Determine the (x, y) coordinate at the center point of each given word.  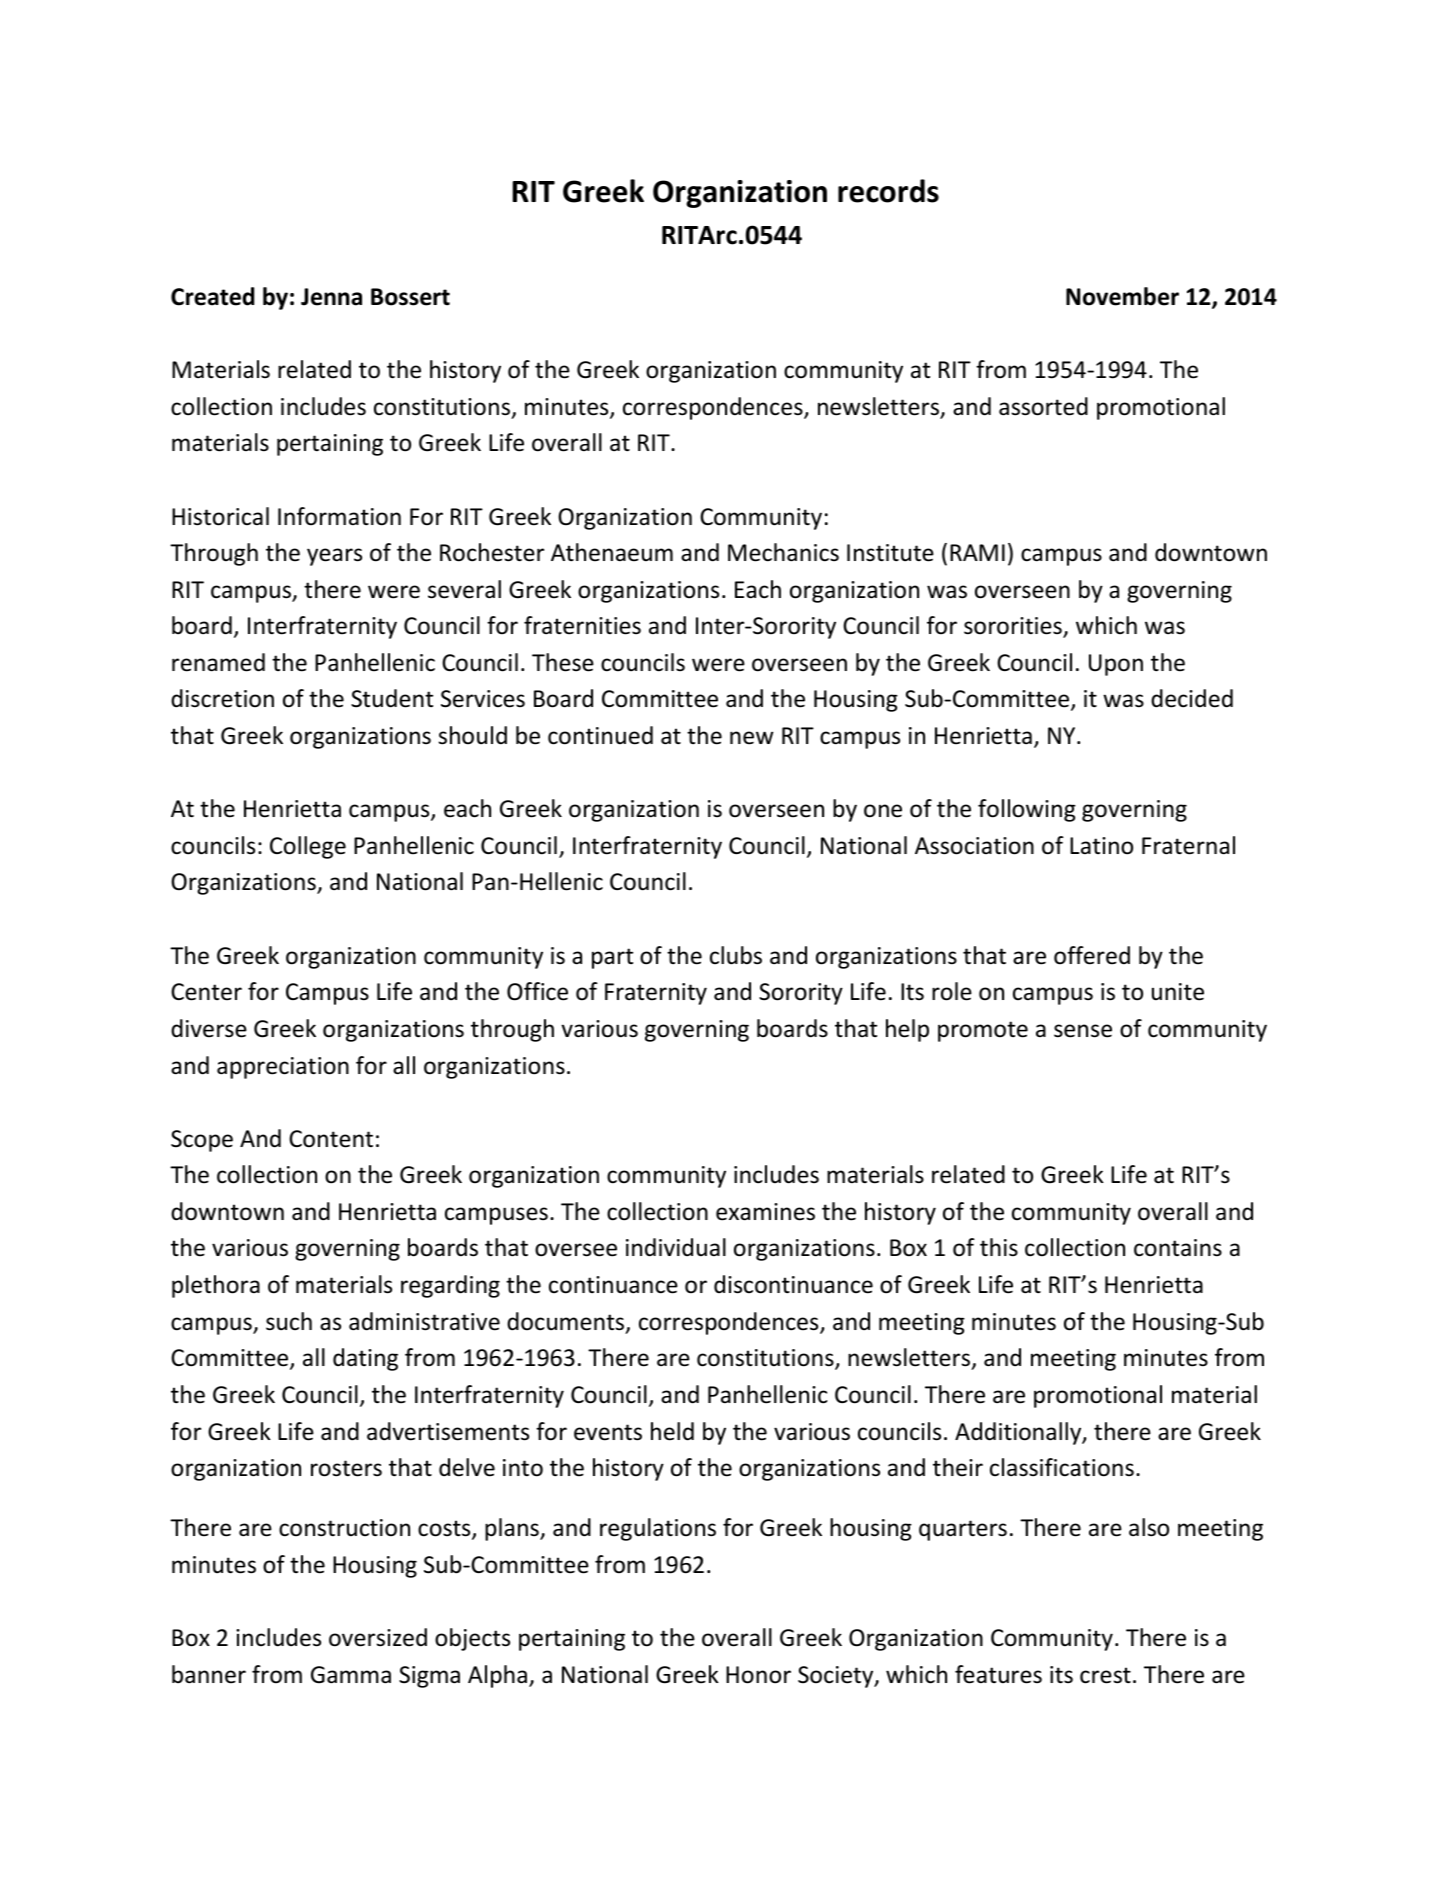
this (999, 1247)
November (1122, 296)
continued (600, 735)
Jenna (331, 297)
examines (765, 1212)
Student (392, 698)
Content (331, 1139)
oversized (378, 1637)
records (888, 191)
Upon (1116, 665)
